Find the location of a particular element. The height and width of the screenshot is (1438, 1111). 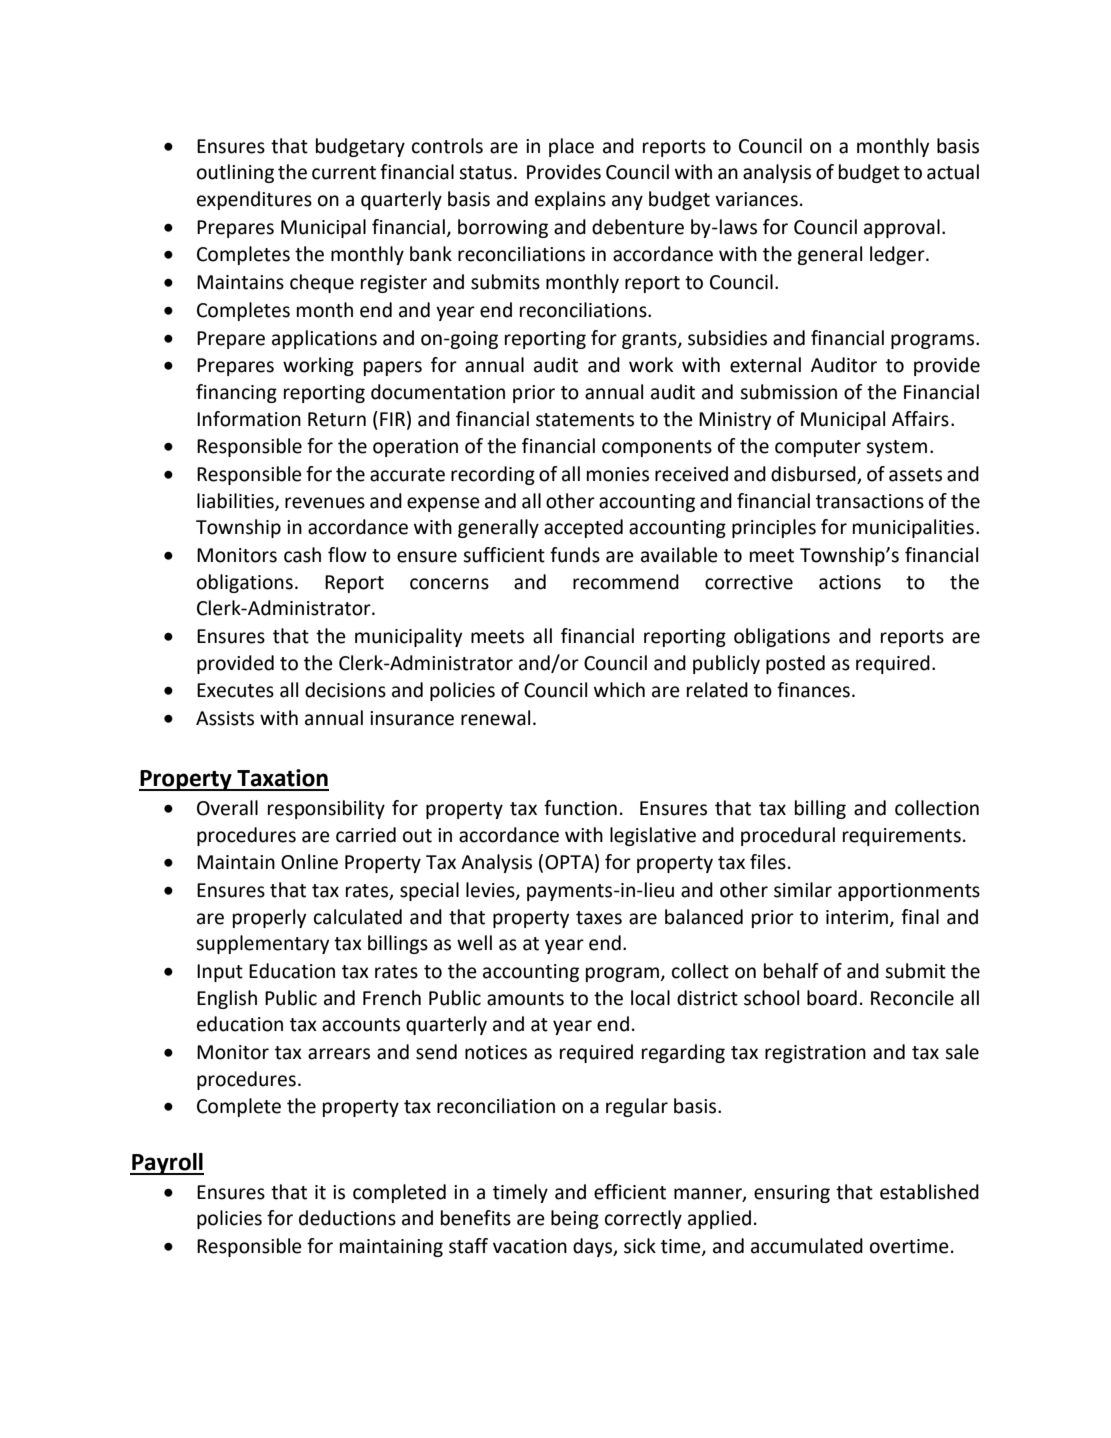

deductions is located at coordinates (347, 1218).
